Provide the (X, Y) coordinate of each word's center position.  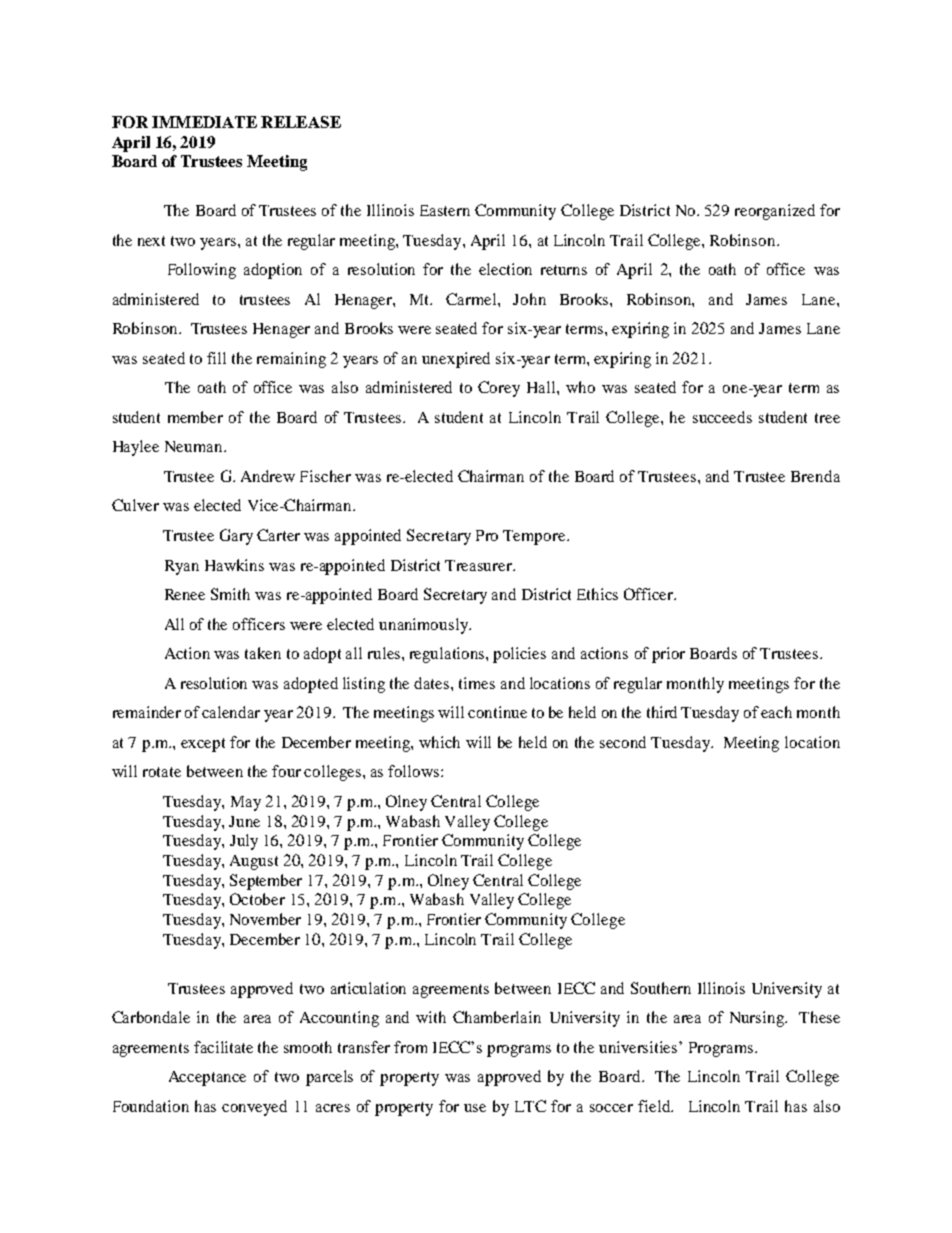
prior (668, 655)
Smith (230, 594)
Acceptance (207, 1078)
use (475, 1108)
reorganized (775, 212)
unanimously (425, 626)
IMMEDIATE (204, 122)
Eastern (445, 210)
